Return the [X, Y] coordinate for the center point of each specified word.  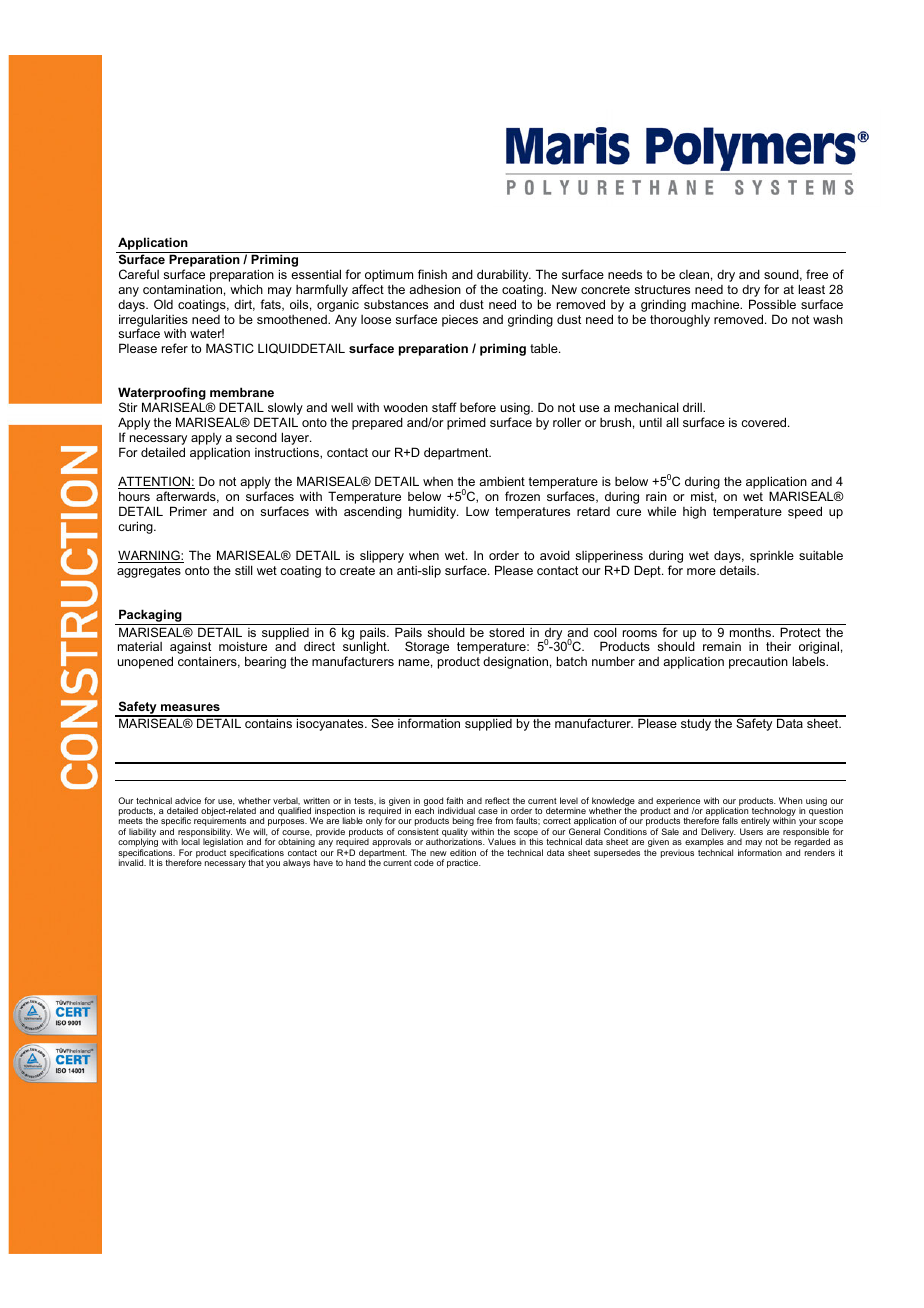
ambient [502, 481]
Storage [427, 647]
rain [656, 496]
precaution [758, 662]
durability [503, 277]
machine [717, 304]
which [246, 289]
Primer [188, 511]
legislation [223, 844]
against [190, 649]
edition [463, 852]
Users [751, 831]
